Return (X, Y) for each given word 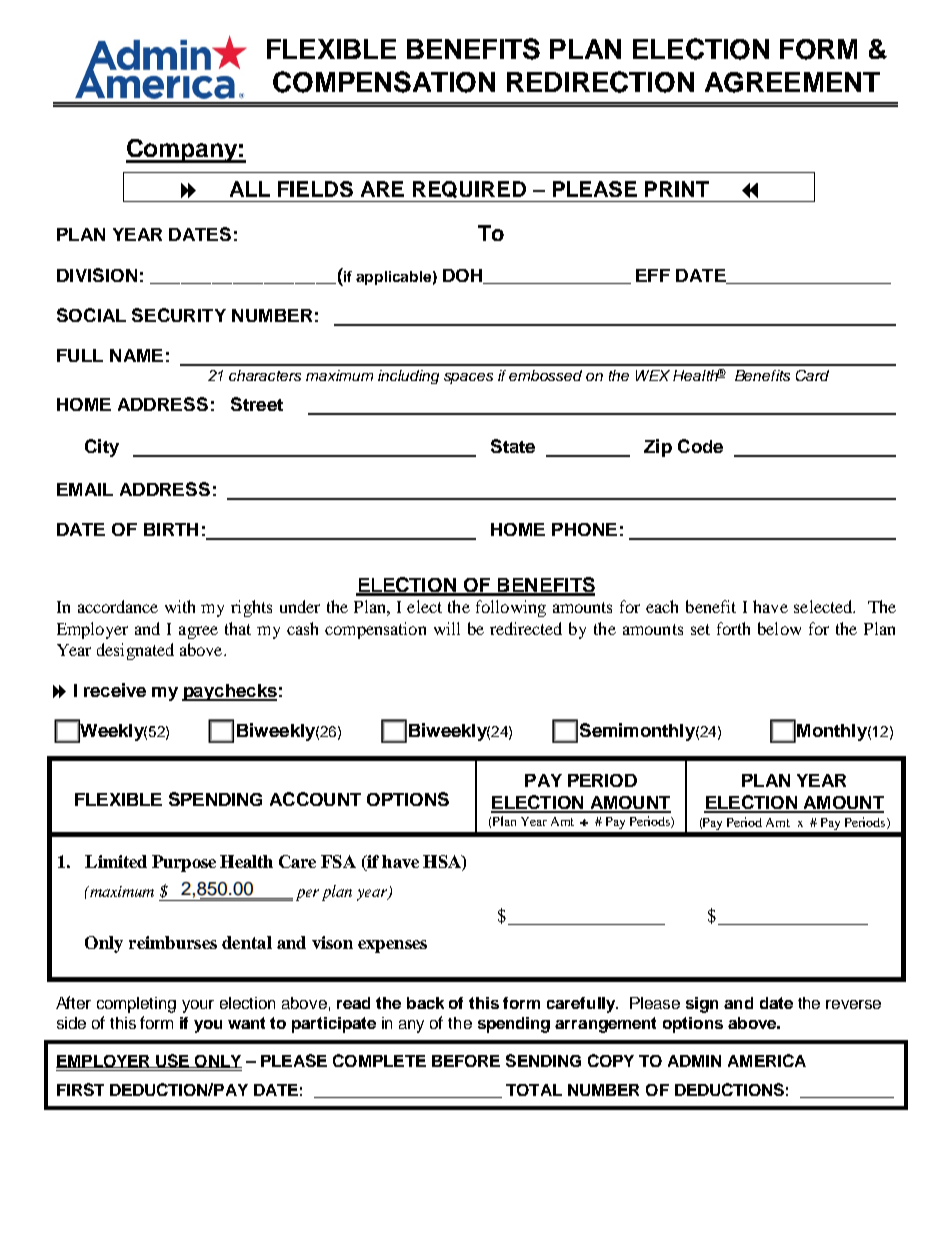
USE (173, 1061)
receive (115, 690)
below (779, 628)
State (513, 446)
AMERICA (767, 1060)
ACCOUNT (315, 799)
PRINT (677, 189)
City (102, 448)
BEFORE (466, 1061)
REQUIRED (469, 189)
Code (700, 446)
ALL (250, 189)
